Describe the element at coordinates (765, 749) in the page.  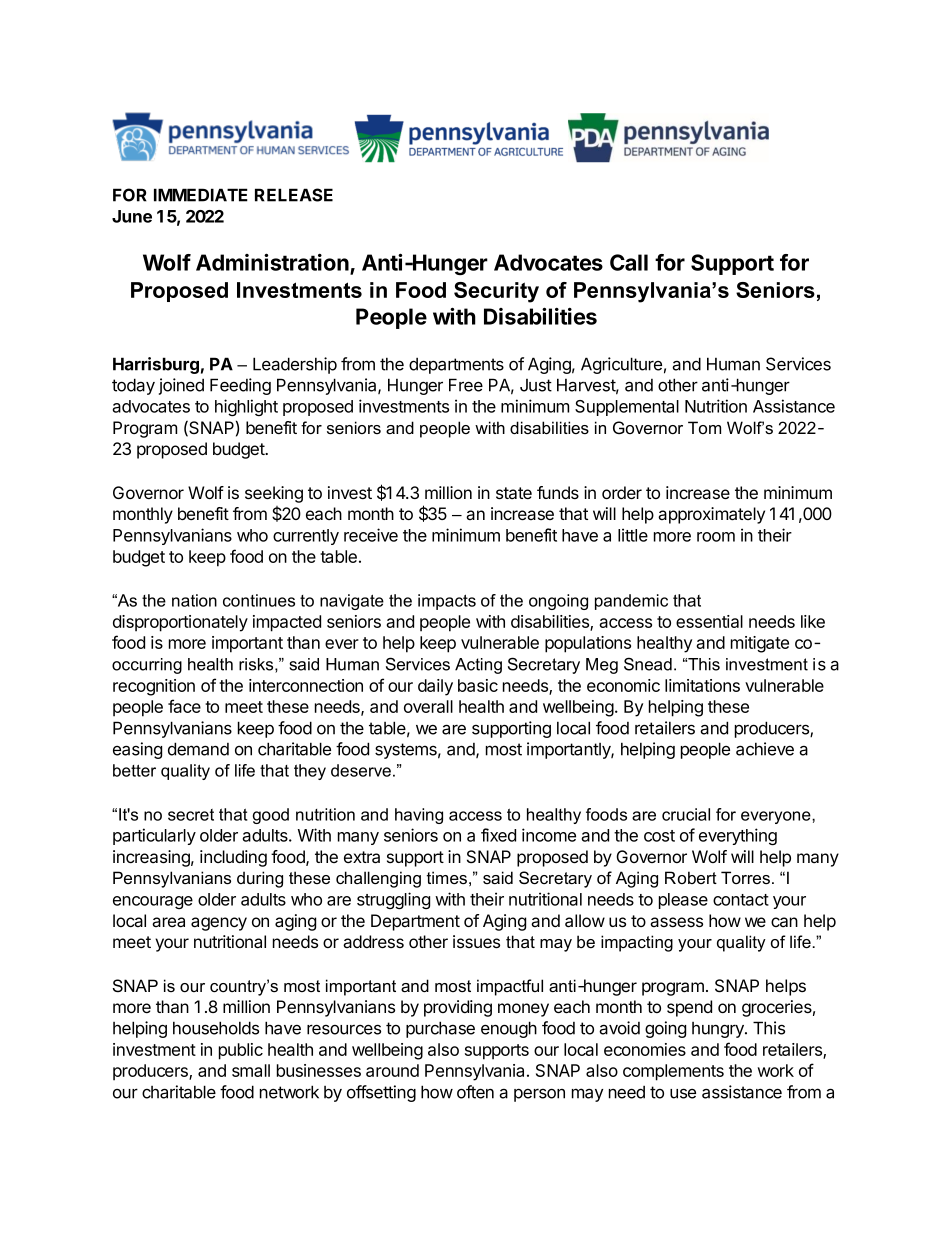
I see `achieve` at that location.
